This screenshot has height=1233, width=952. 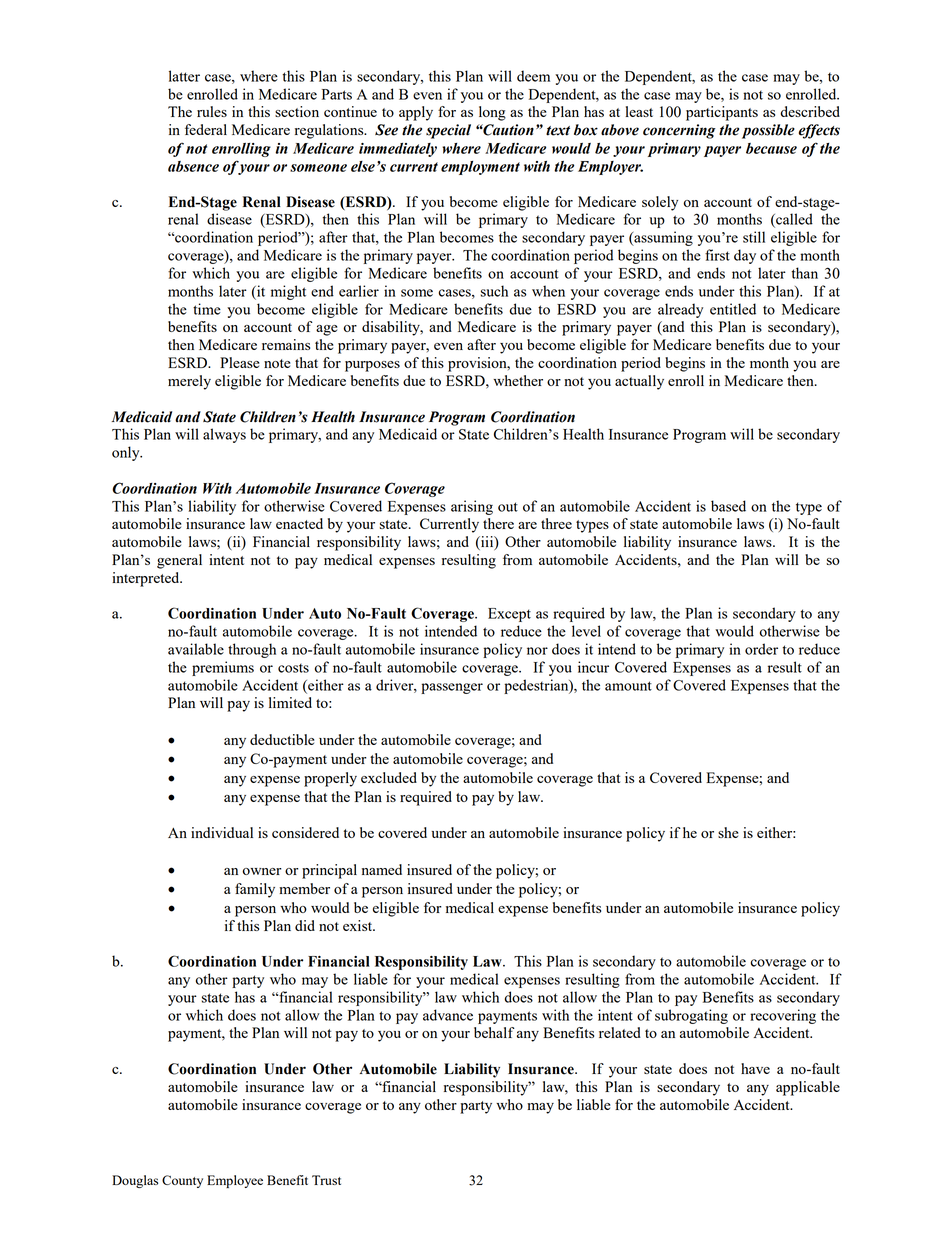 I want to click on Except, so click(x=509, y=615).
